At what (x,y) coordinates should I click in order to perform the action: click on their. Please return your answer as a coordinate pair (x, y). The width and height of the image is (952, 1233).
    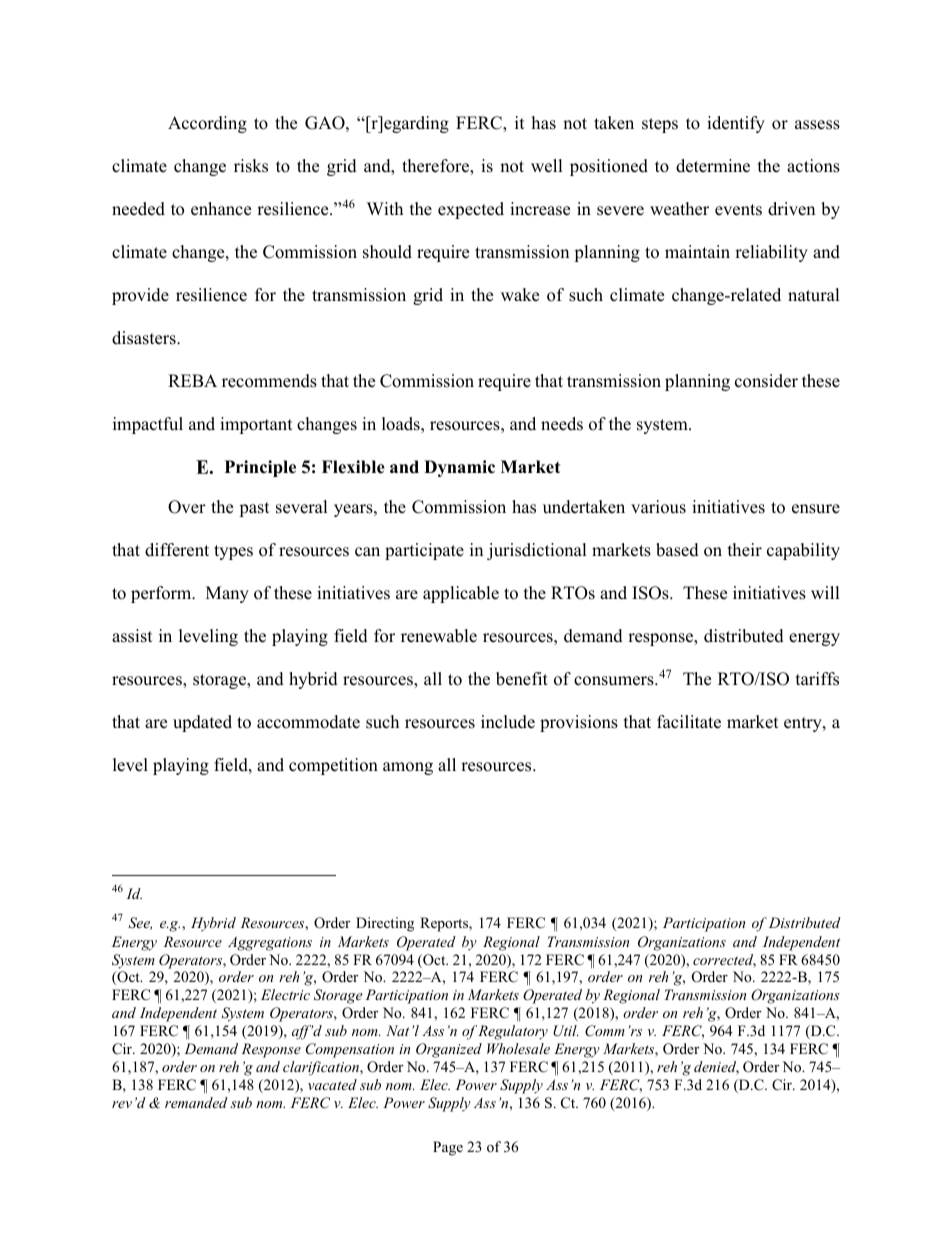
    Looking at the image, I should click on (745, 550).
